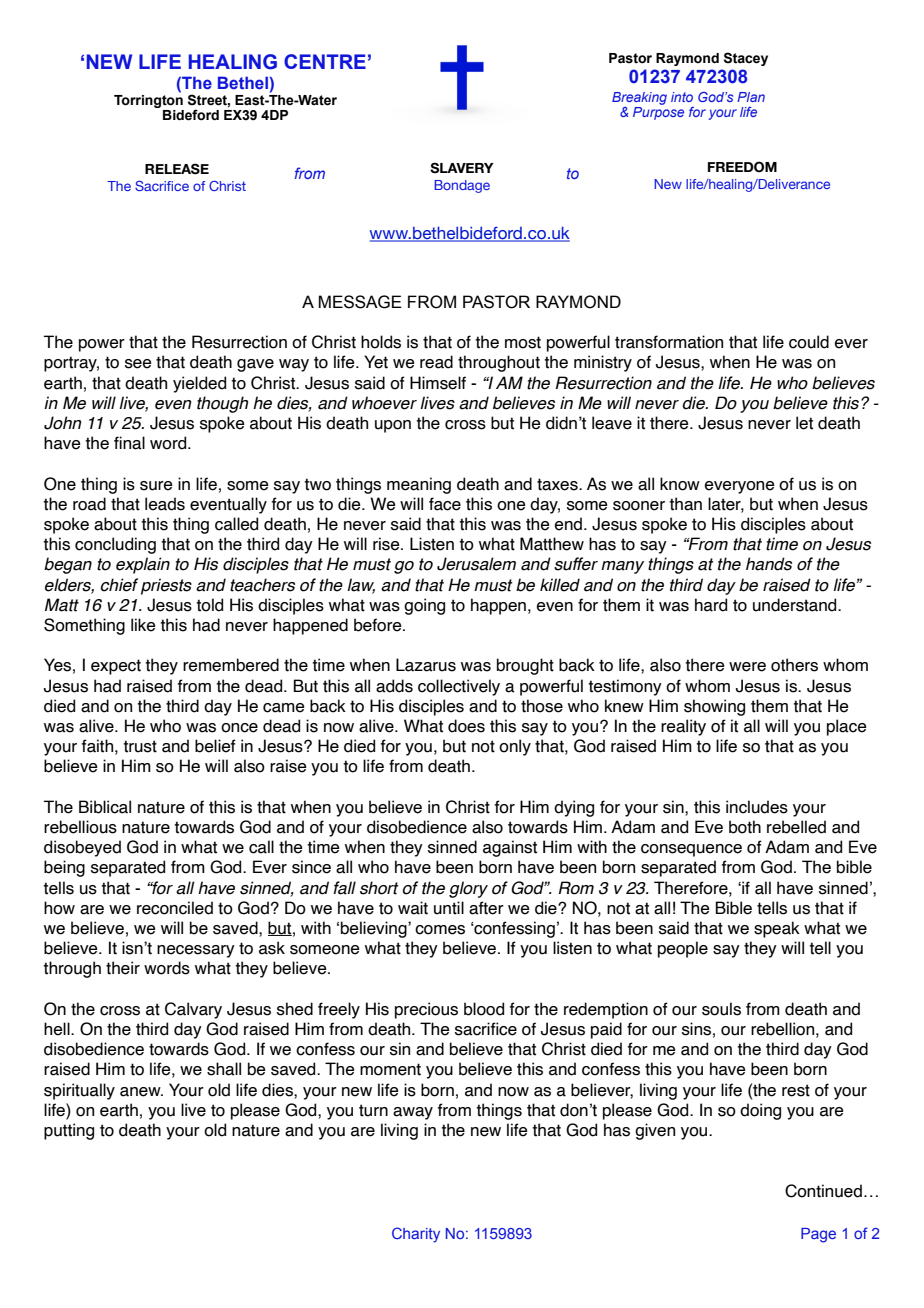 The width and height of the image is (924, 1308). Describe the element at coordinates (69, 1131) in the image. I see `putting` at that location.
